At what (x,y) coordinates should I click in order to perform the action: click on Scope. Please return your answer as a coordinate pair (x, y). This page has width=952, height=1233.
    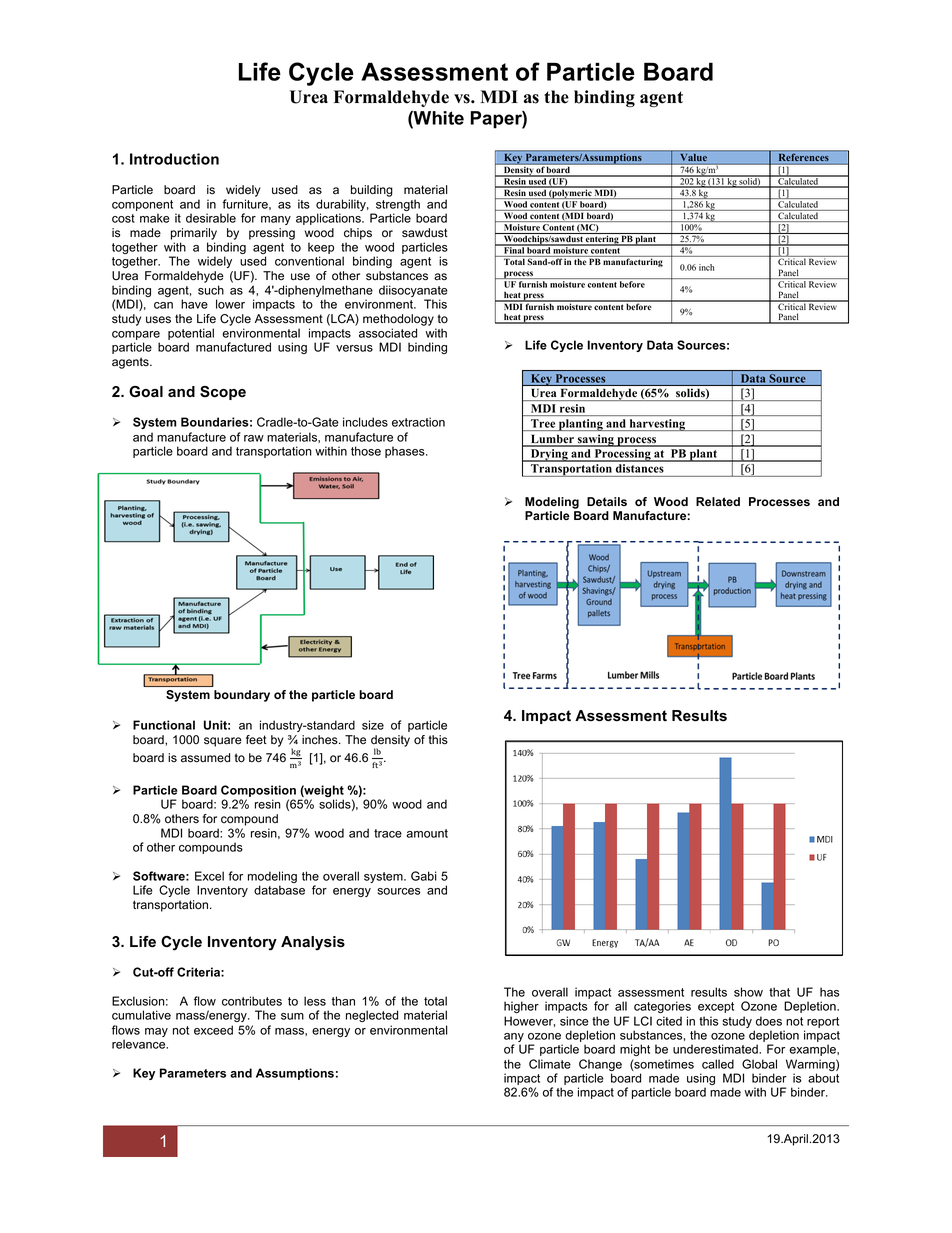
    Looking at the image, I should click on (223, 393).
